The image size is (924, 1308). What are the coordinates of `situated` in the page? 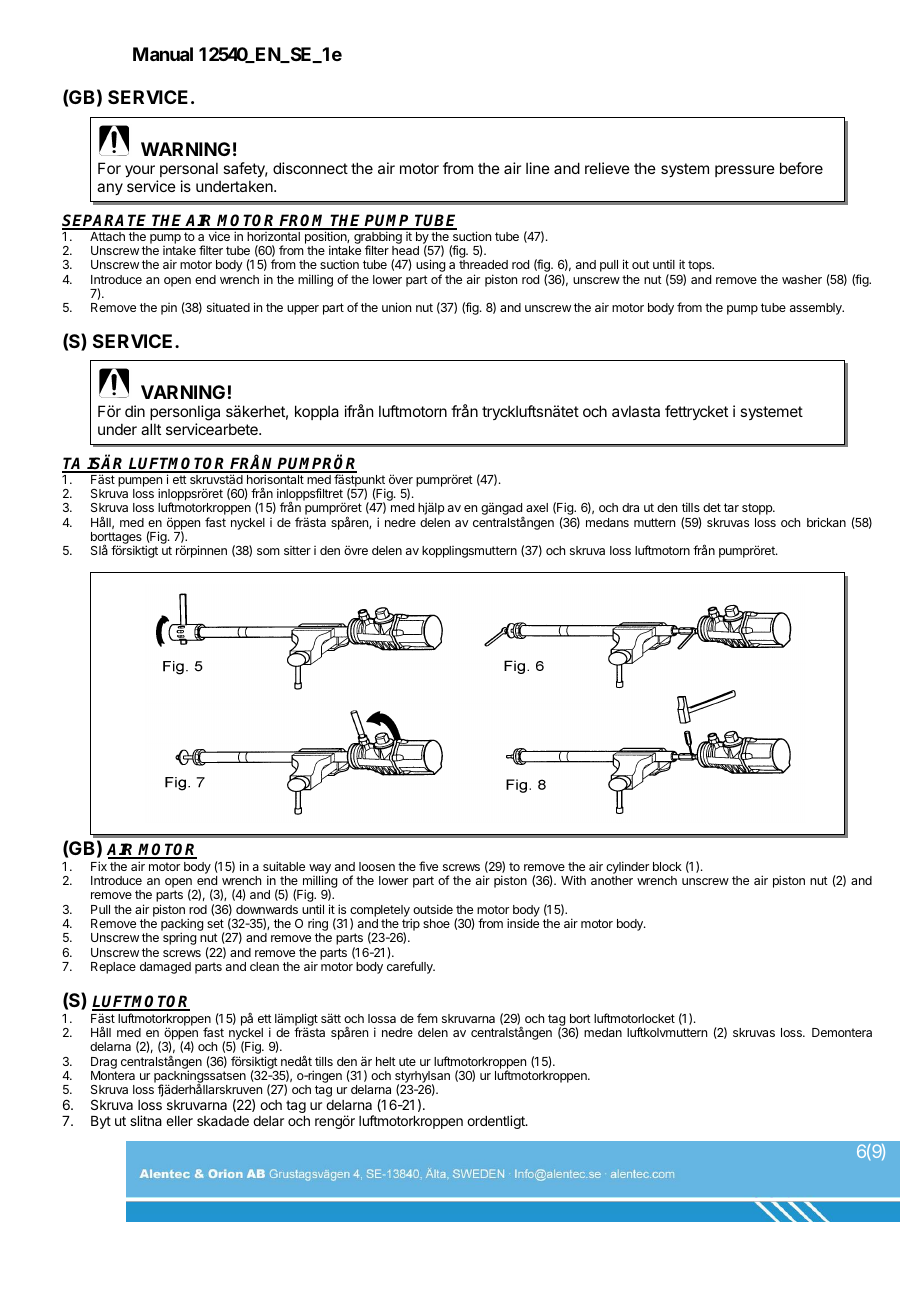 It's located at (228, 307).
